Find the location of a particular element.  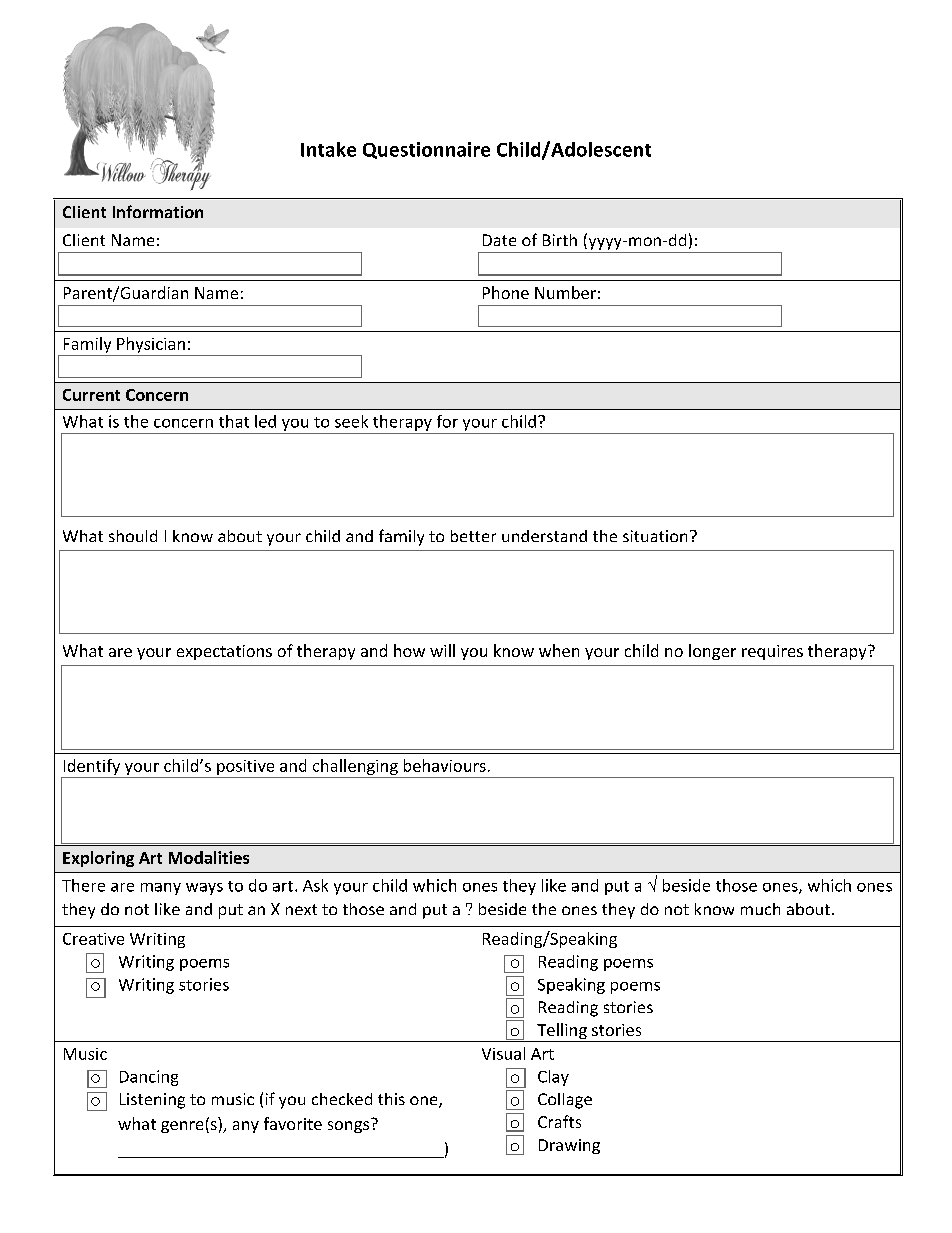

Listening is located at coordinates (152, 1101).
